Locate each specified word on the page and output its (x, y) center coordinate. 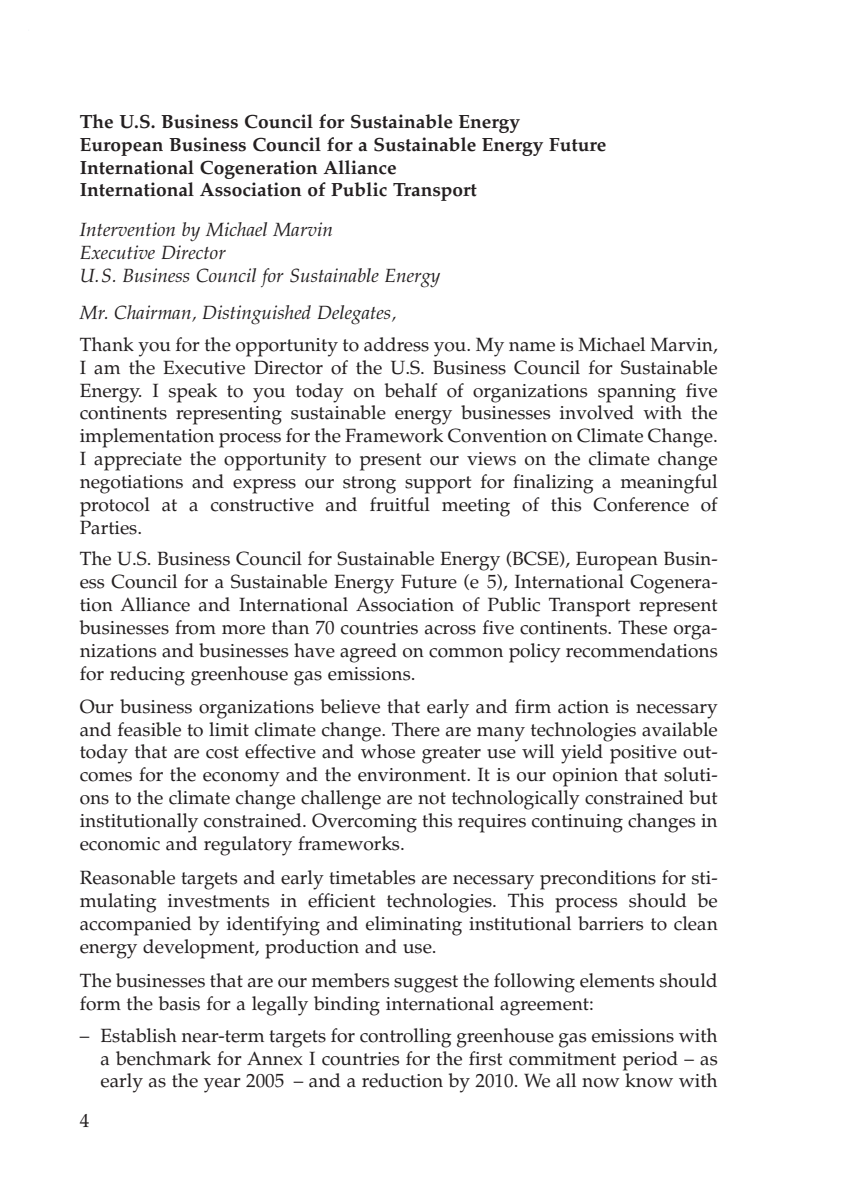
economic (120, 844)
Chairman (153, 313)
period (650, 1061)
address (396, 344)
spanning (637, 393)
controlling (405, 1038)
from (195, 627)
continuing (577, 823)
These (642, 627)
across (450, 630)
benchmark (163, 1058)
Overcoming (364, 823)
